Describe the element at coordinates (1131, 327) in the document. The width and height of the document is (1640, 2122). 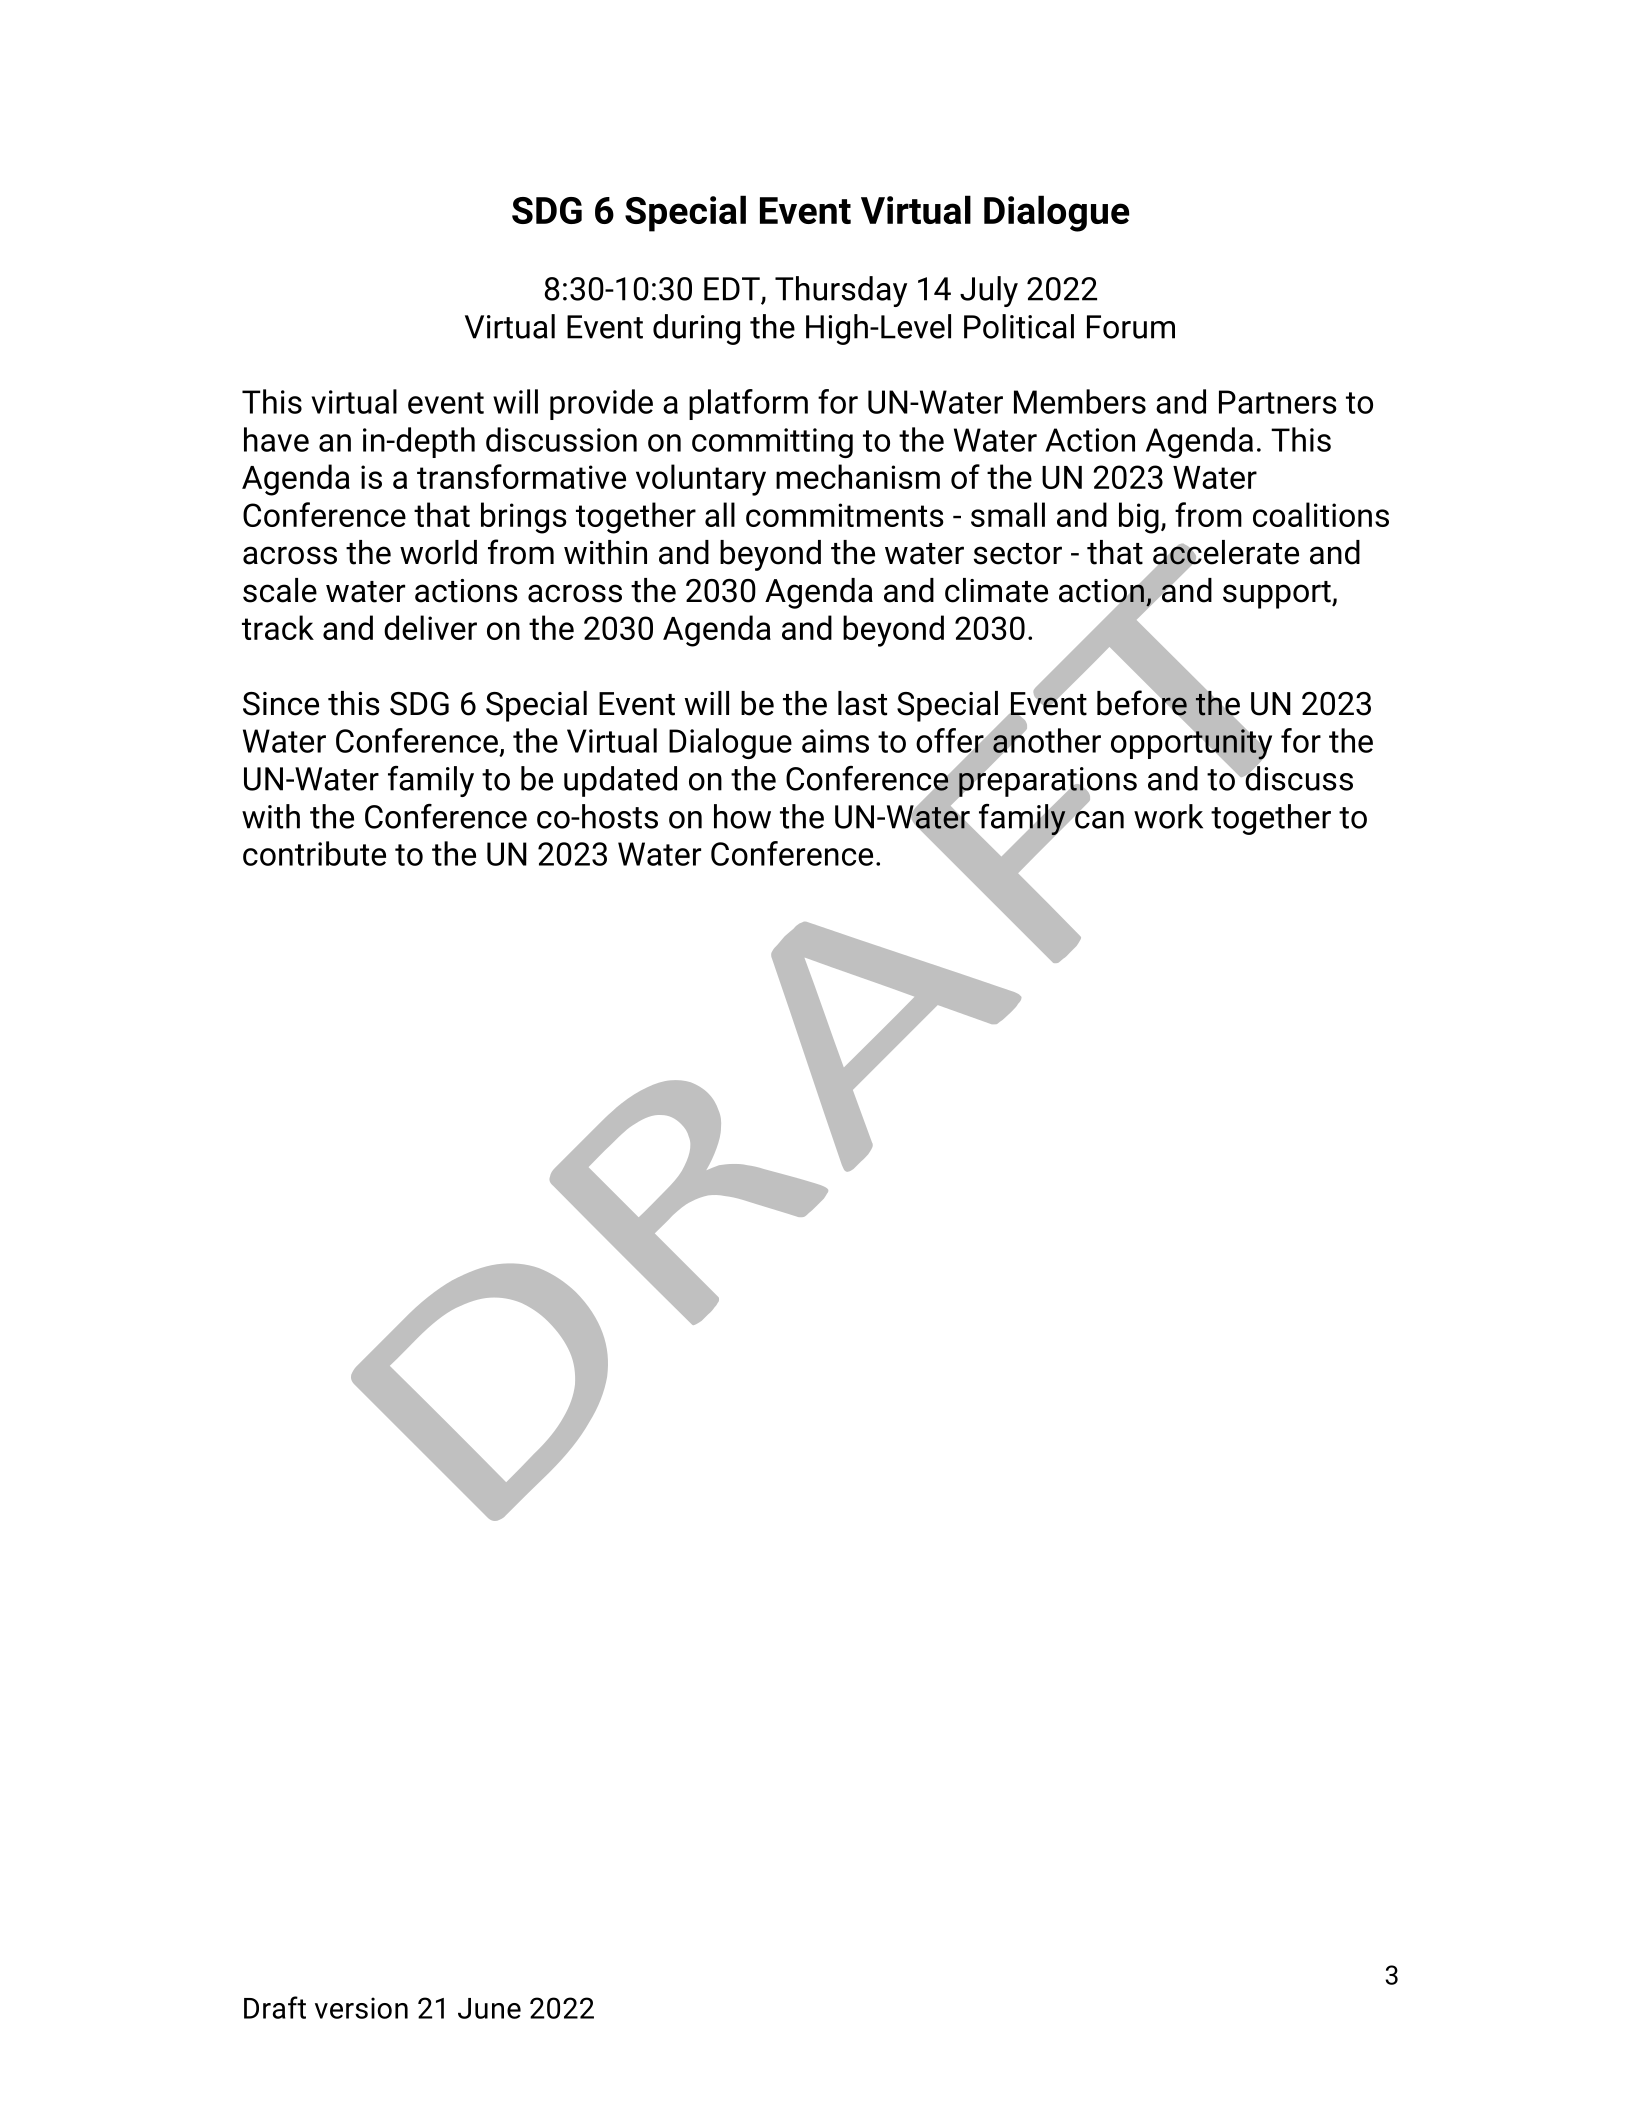
I see `Forum` at that location.
